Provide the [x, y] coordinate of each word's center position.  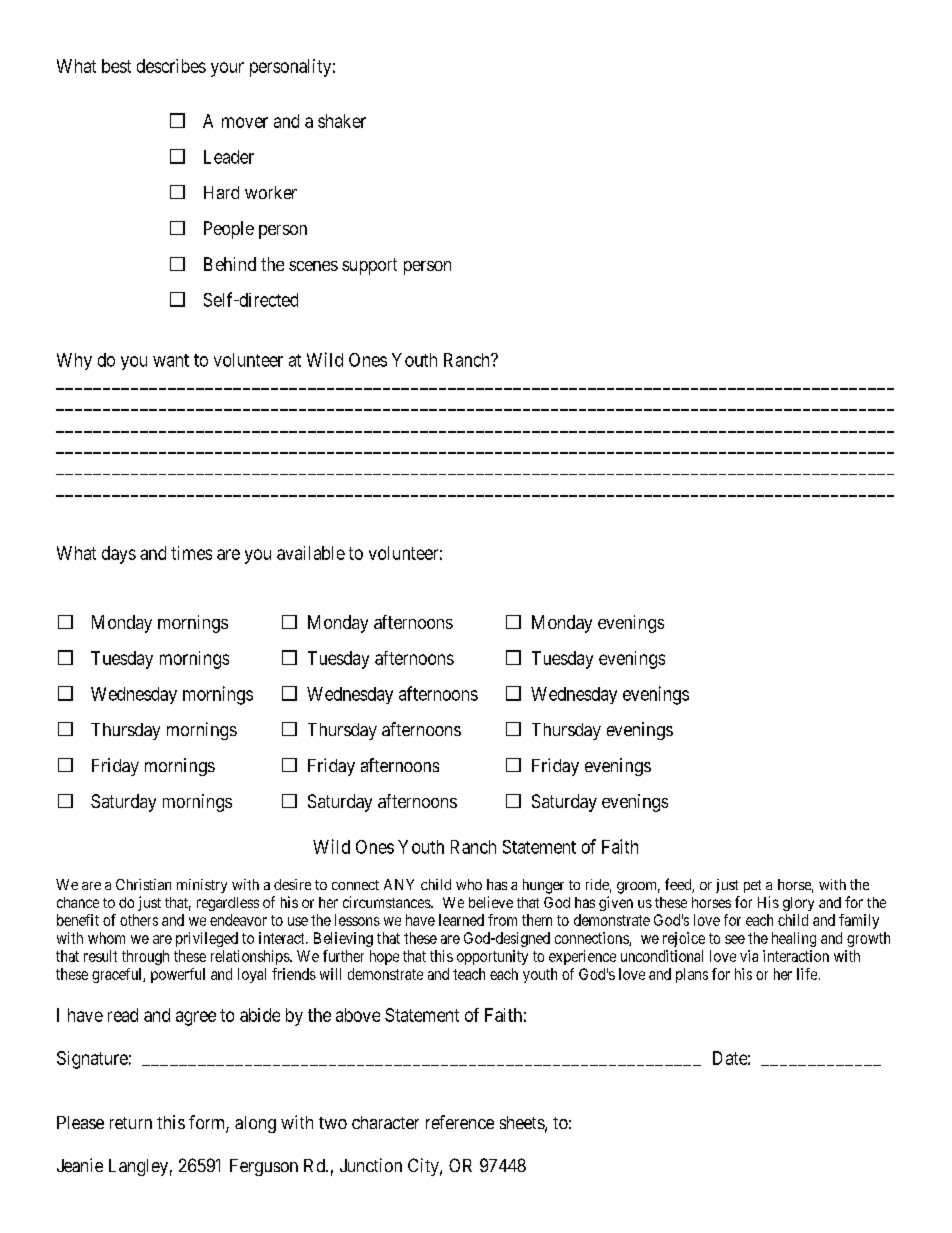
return [131, 1123]
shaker [342, 121]
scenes [313, 266]
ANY [399, 884]
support [369, 266]
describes [171, 66]
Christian [143, 884]
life [807, 974]
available [311, 553]
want [171, 360]
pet [752, 886]
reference [460, 1122]
